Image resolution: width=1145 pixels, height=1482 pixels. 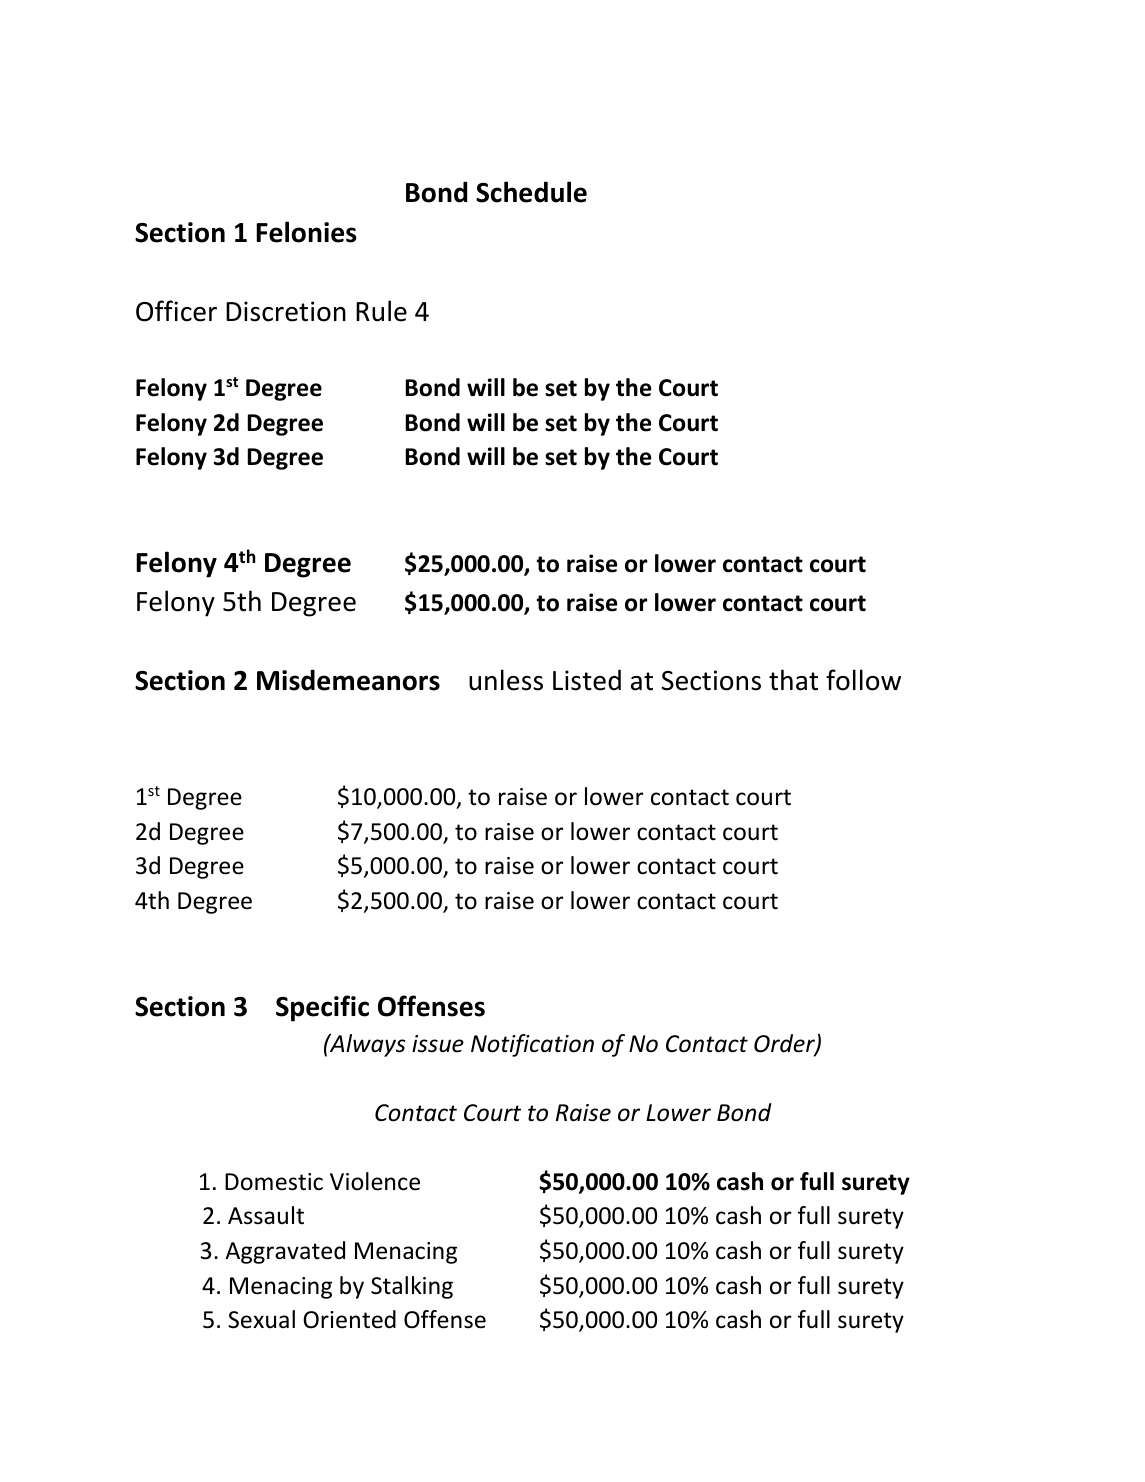 What do you see at coordinates (286, 311) in the document?
I see `Discretion` at bounding box center [286, 311].
